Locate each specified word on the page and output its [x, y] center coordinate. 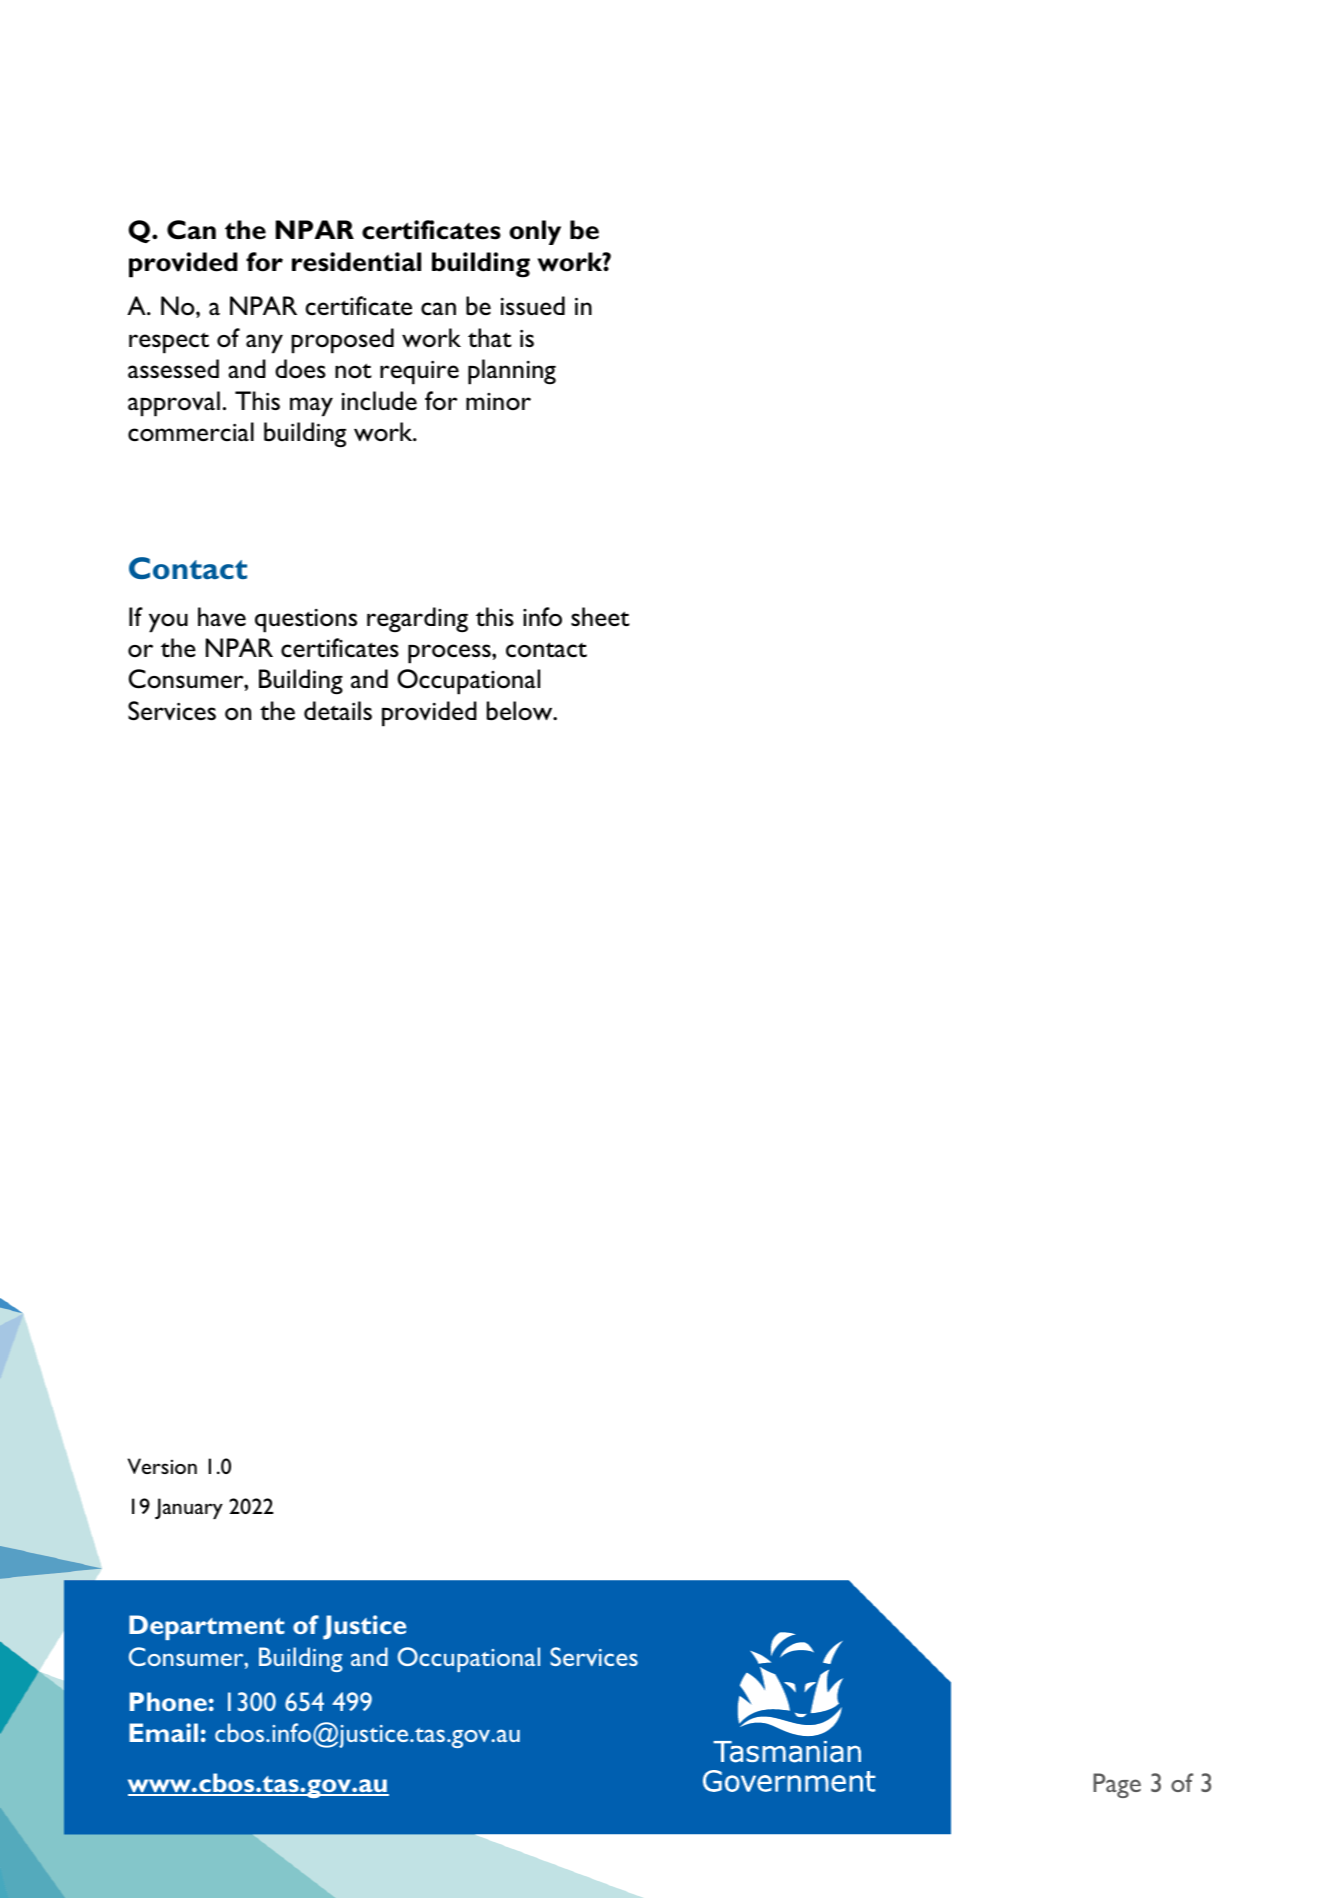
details [338, 710]
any [264, 344]
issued [533, 305]
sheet [600, 616]
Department [207, 1627]
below [521, 711]
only [535, 232]
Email [163, 1732]
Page [1117, 1785]
